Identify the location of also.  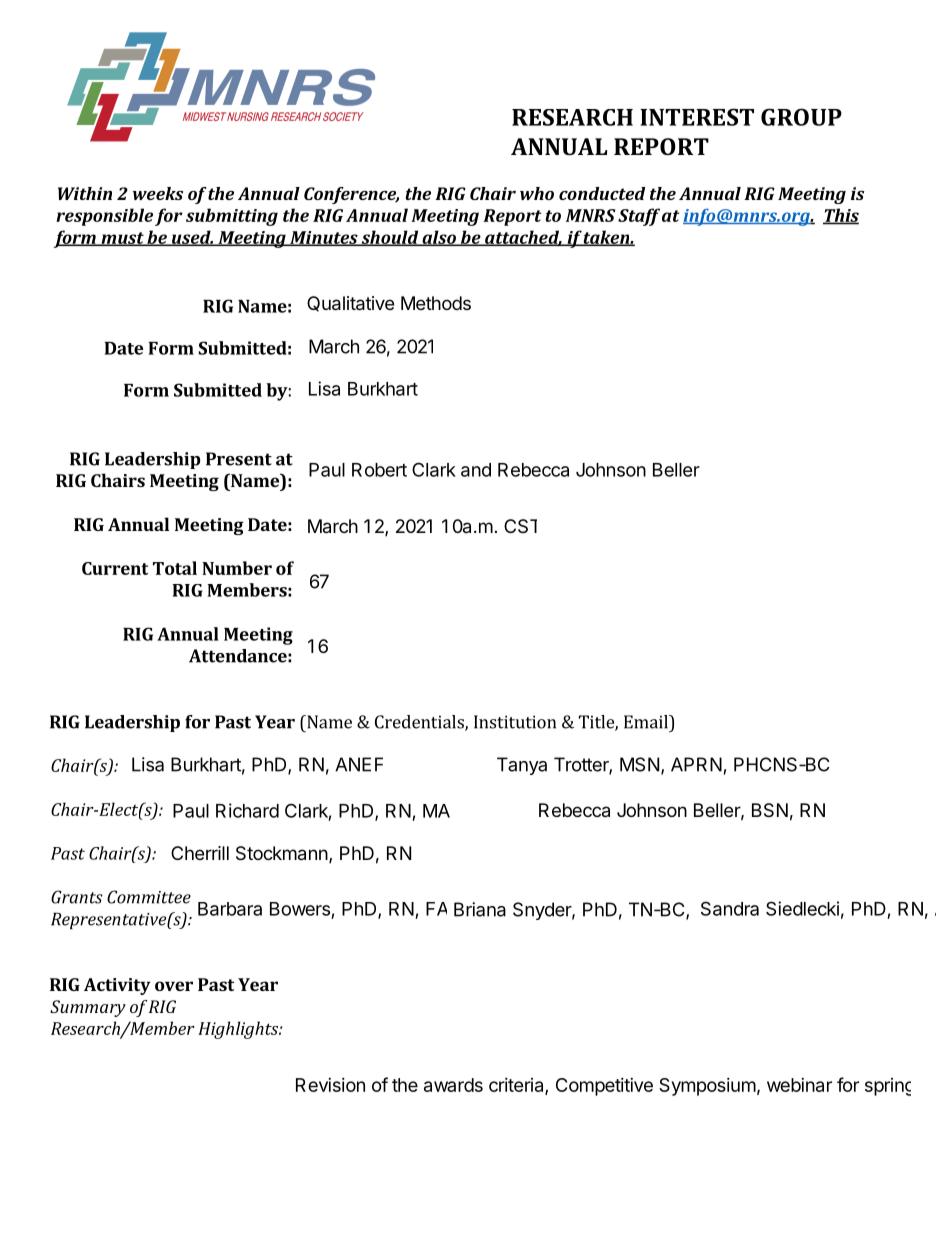
(439, 238).
